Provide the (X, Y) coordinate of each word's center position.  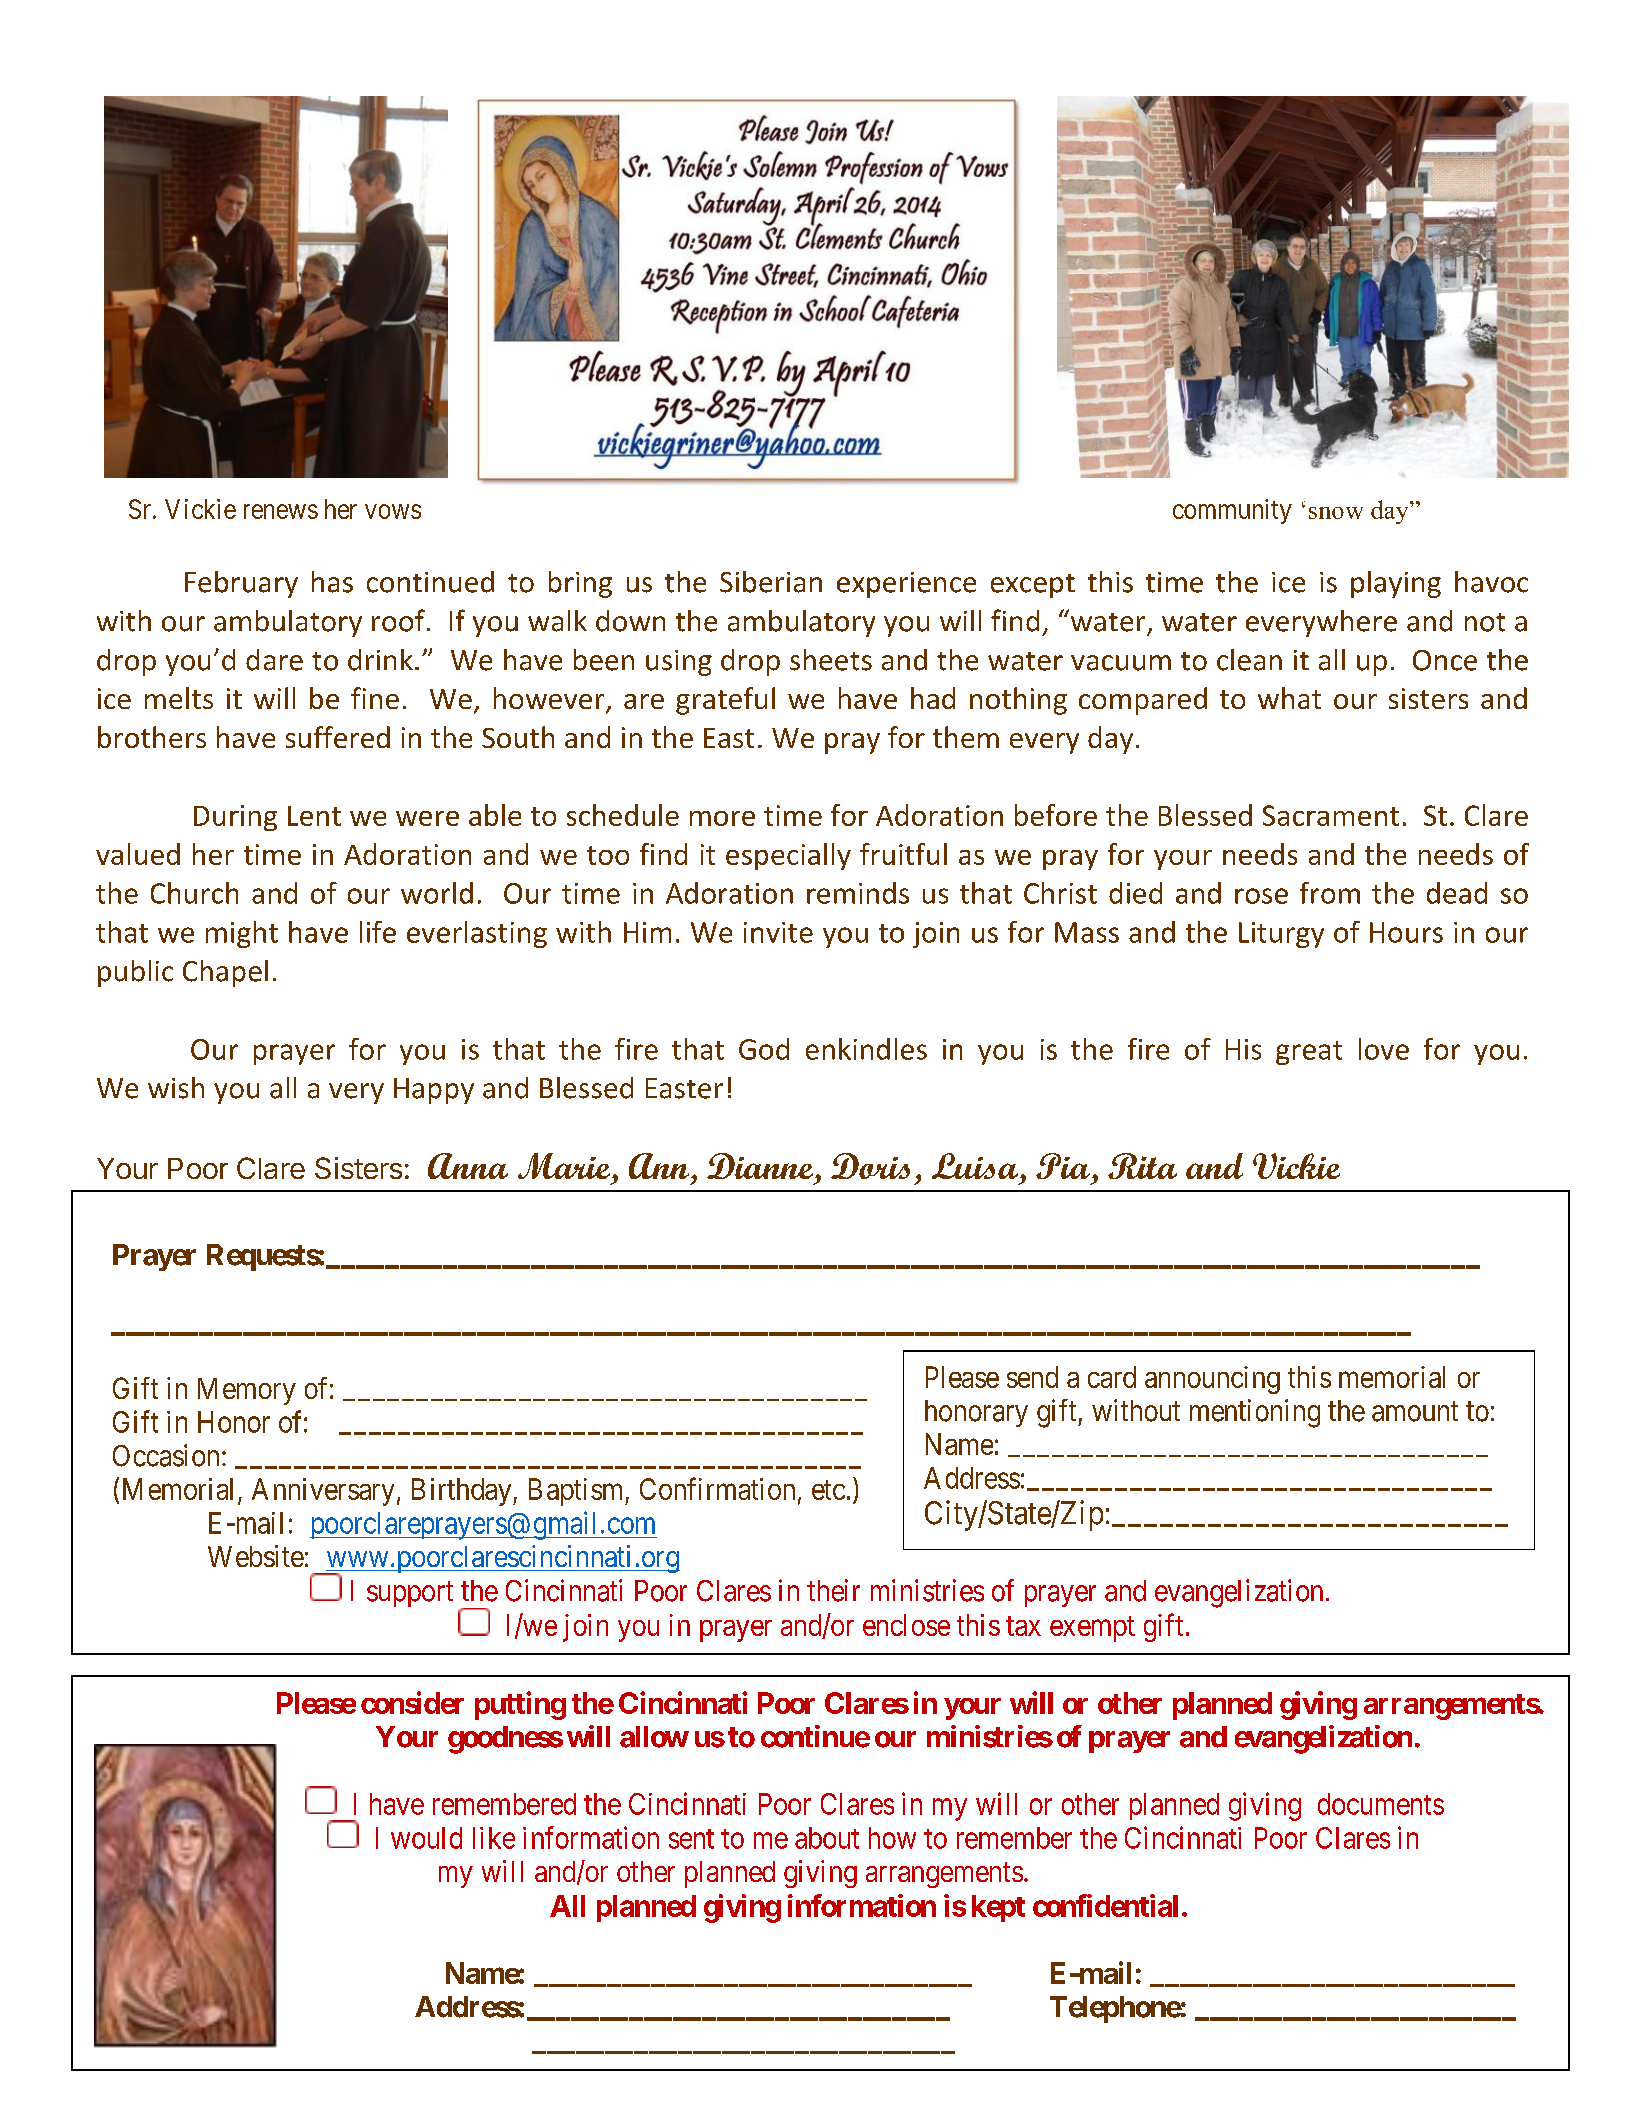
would (426, 1838)
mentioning (1255, 1413)
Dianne (760, 1166)
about (827, 1838)
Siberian (771, 582)
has (332, 582)
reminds (858, 893)
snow (1336, 513)
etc (828, 1490)
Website (256, 1556)
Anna (468, 1166)
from (1330, 893)
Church (194, 893)
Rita (1142, 1166)
